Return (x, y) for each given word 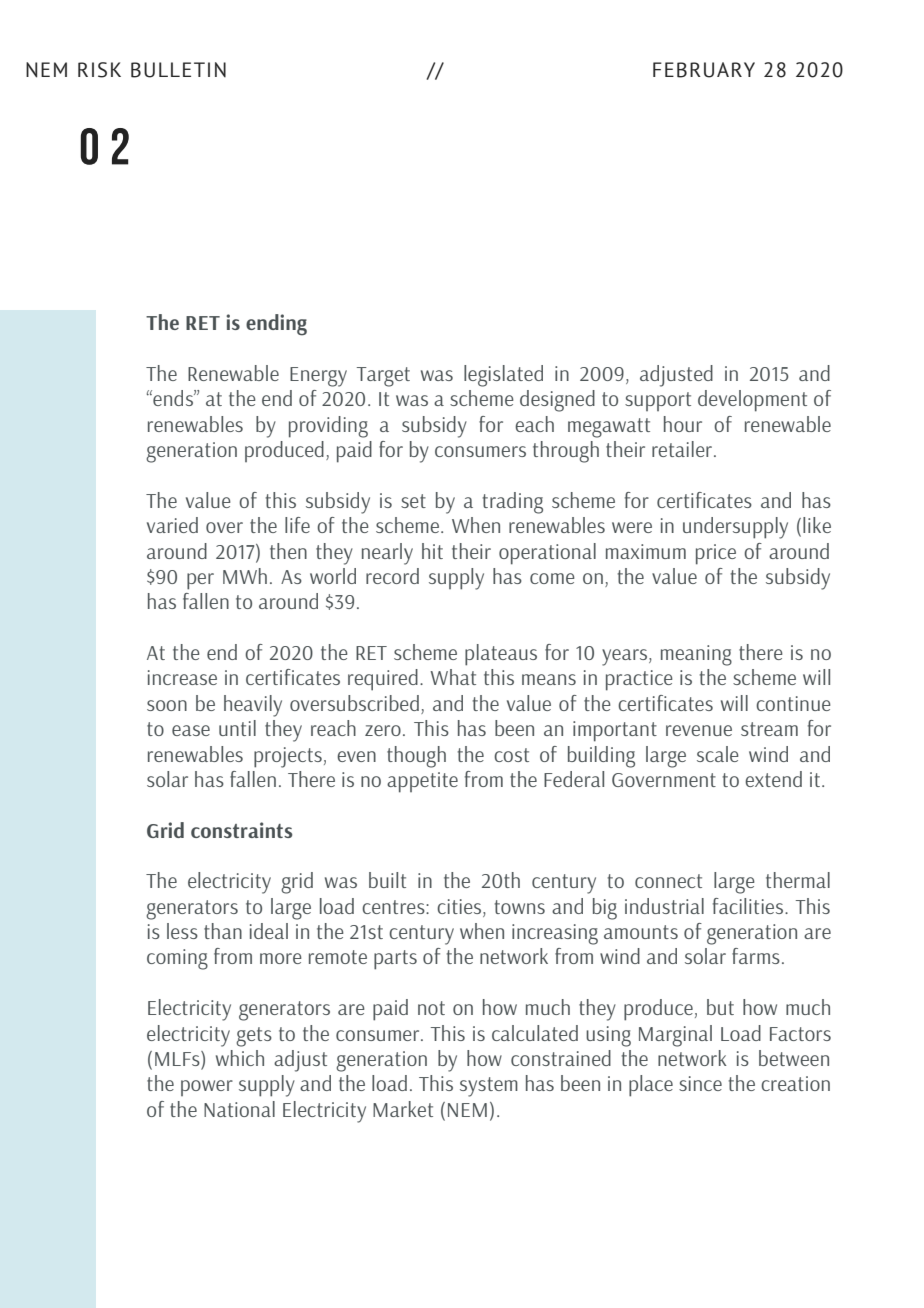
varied (172, 525)
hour (683, 424)
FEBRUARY (704, 70)
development (752, 401)
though (416, 757)
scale (718, 754)
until (237, 728)
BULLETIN (178, 70)
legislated (503, 376)
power (207, 1088)
